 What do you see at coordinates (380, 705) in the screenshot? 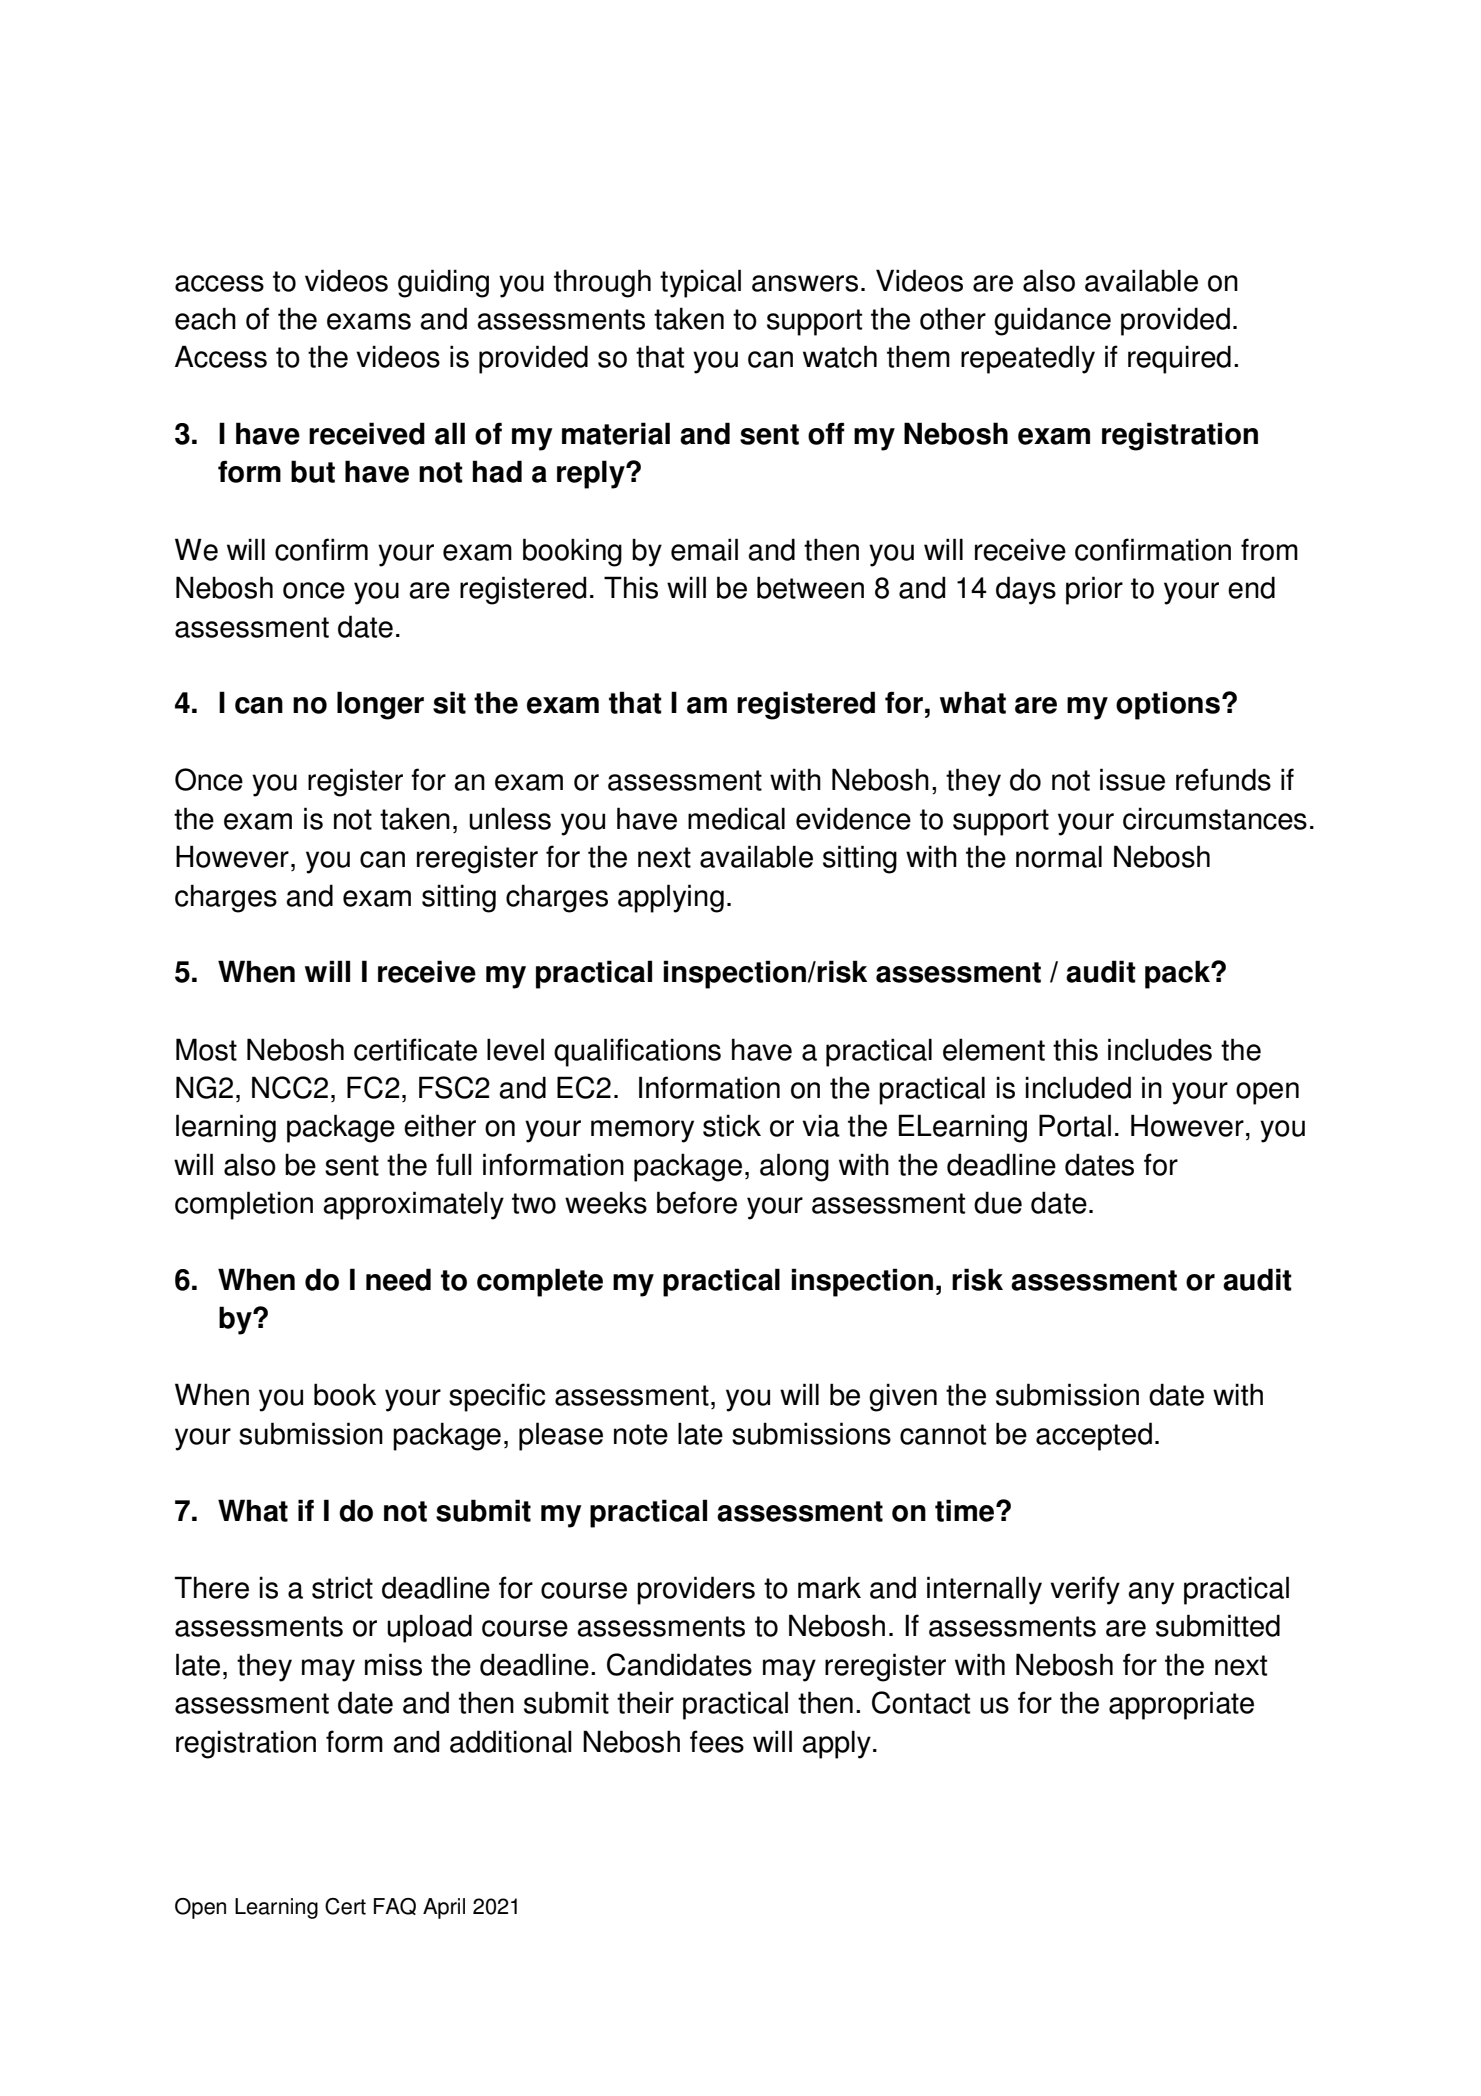
I see `longer` at bounding box center [380, 705].
